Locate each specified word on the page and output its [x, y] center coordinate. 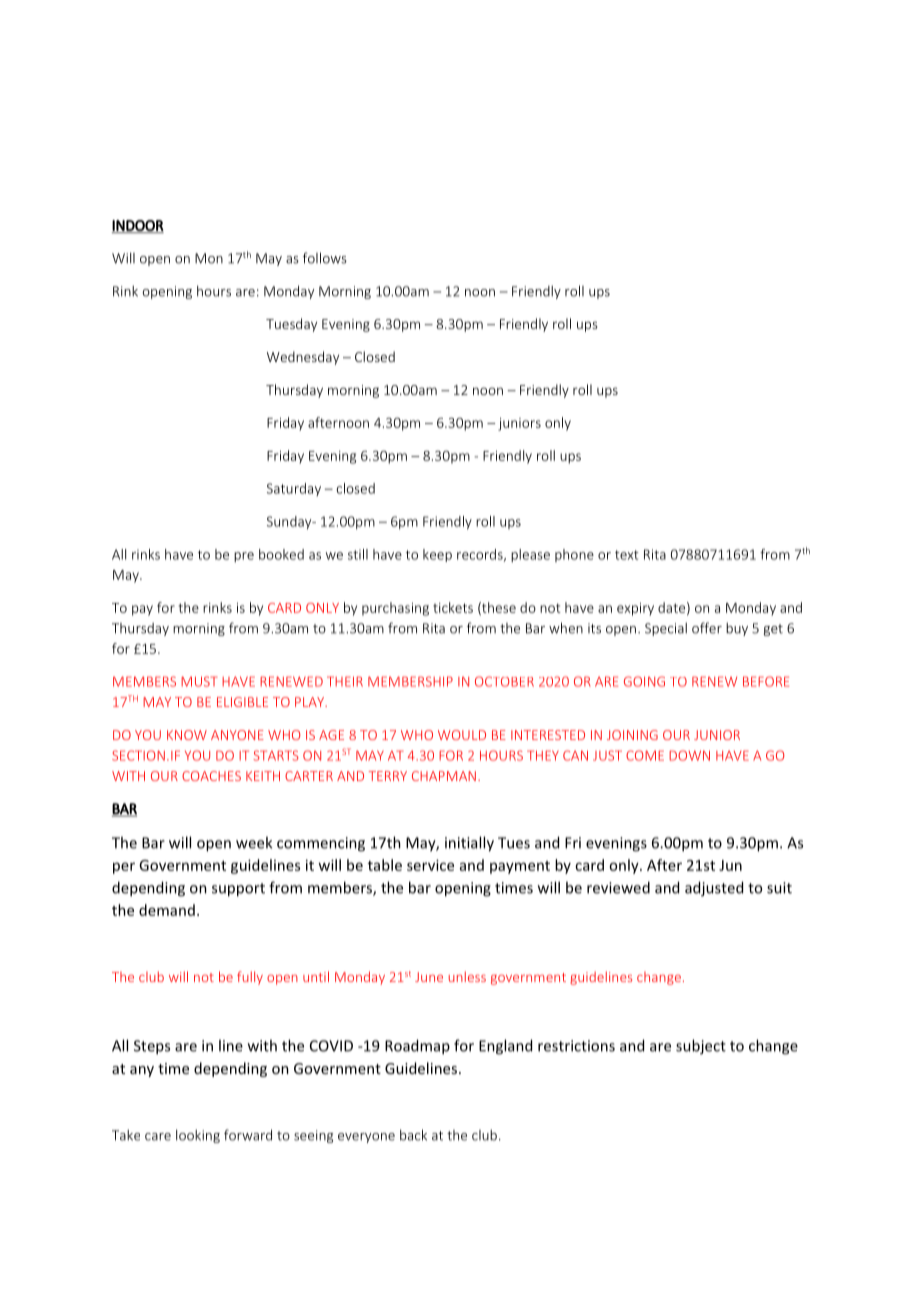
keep [437, 555]
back [413, 1135]
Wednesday [303, 358]
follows [325, 258]
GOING [644, 681]
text [627, 555]
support [238, 890]
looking [198, 1136]
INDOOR [138, 226]
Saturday [294, 489]
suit [779, 888]
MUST [199, 681]
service [430, 865]
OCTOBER [504, 681]
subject [701, 1047]
